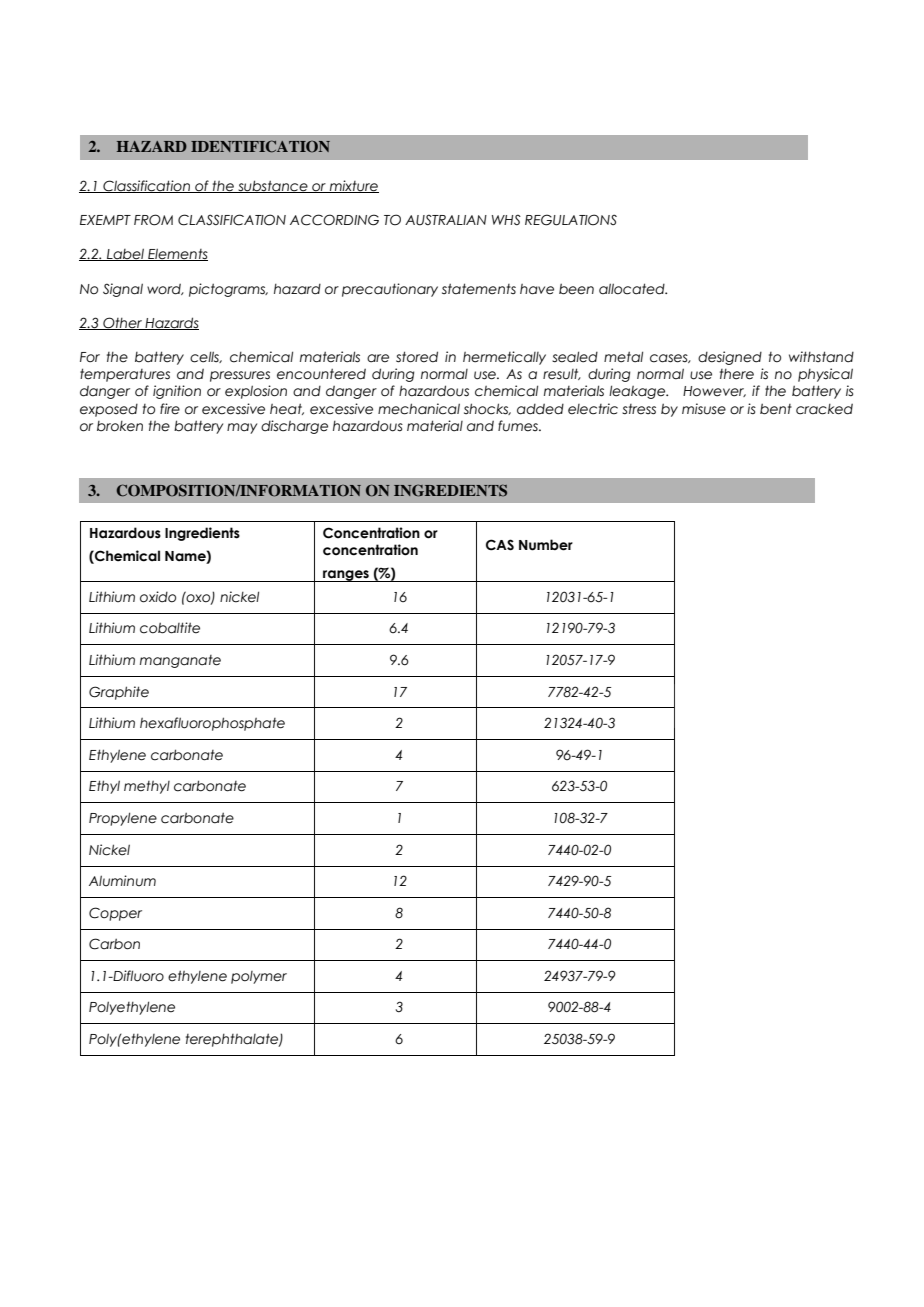 The height and width of the screenshot is (1307, 924). What do you see at coordinates (123, 819) in the screenshot?
I see `Propylene` at bounding box center [123, 819].
